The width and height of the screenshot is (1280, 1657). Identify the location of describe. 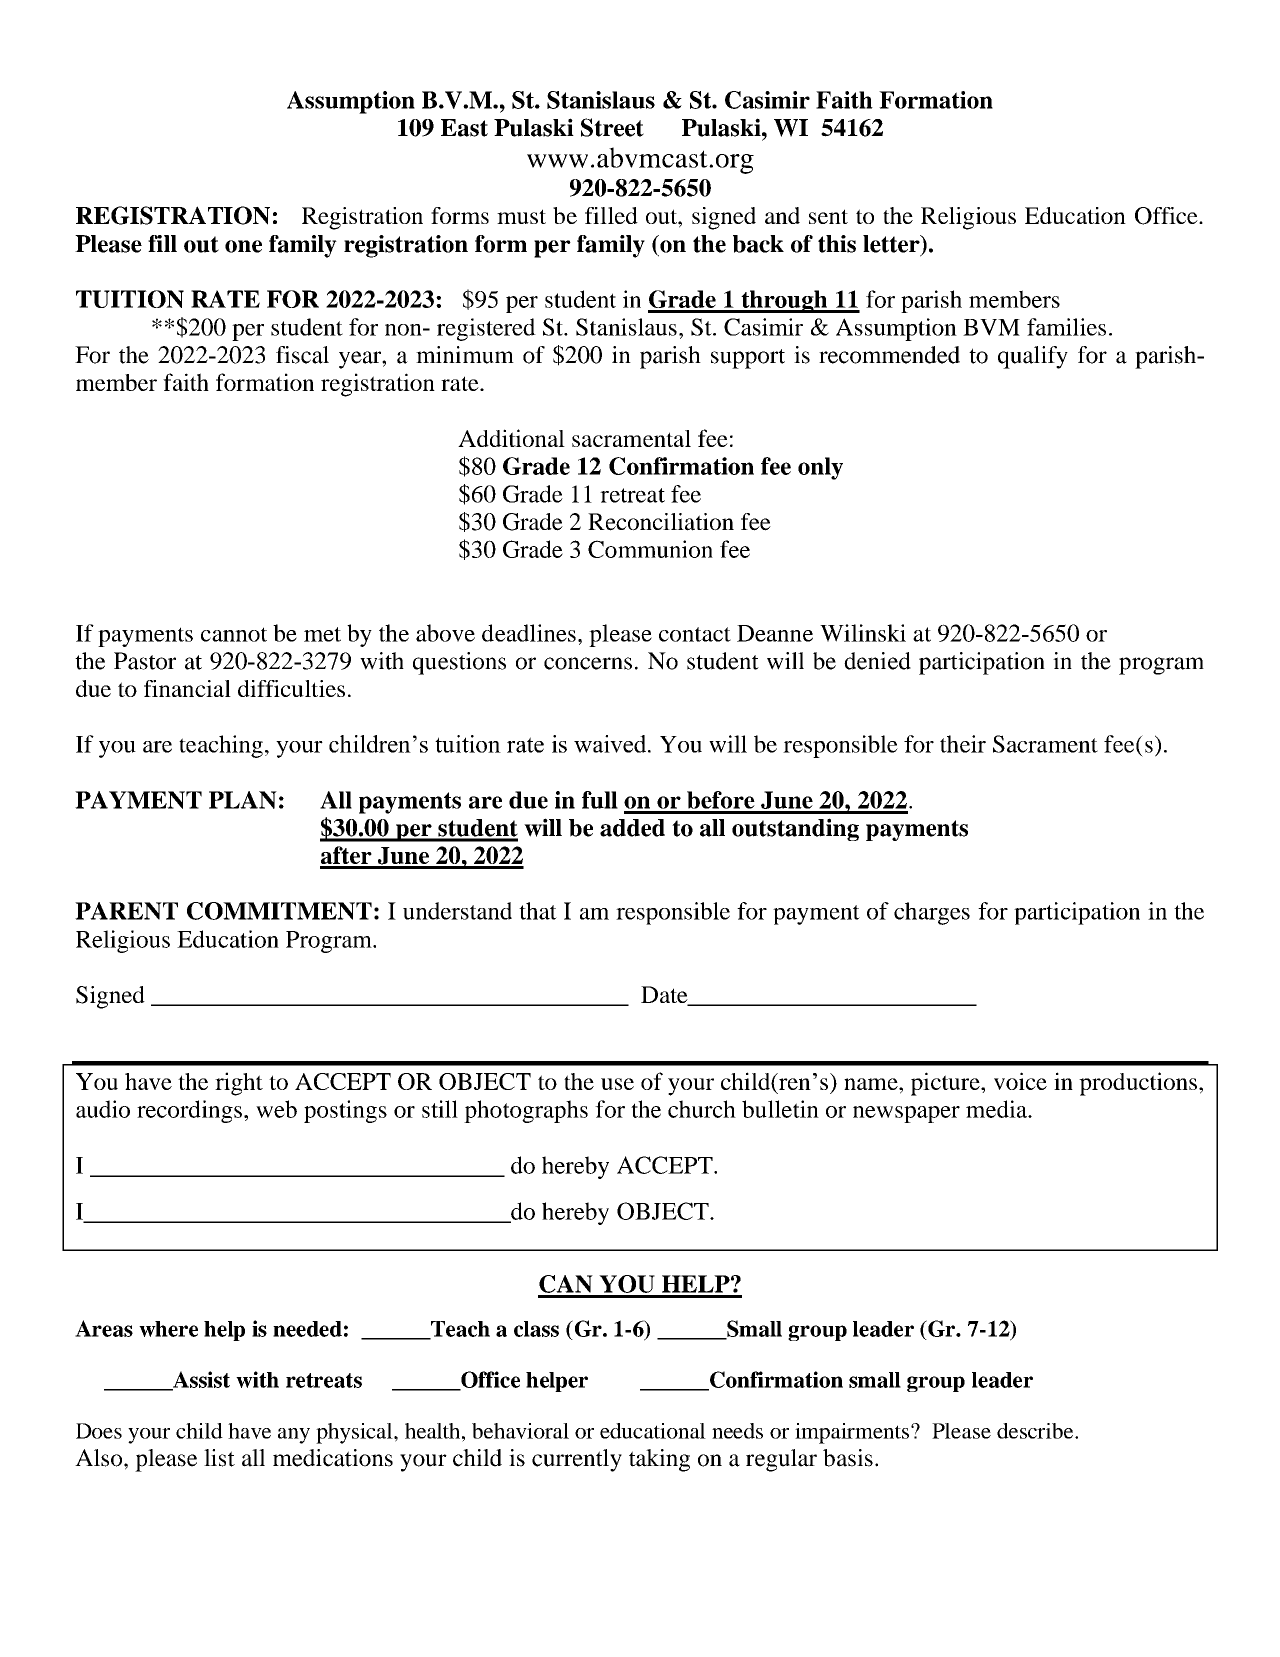
(1036, 1431).
